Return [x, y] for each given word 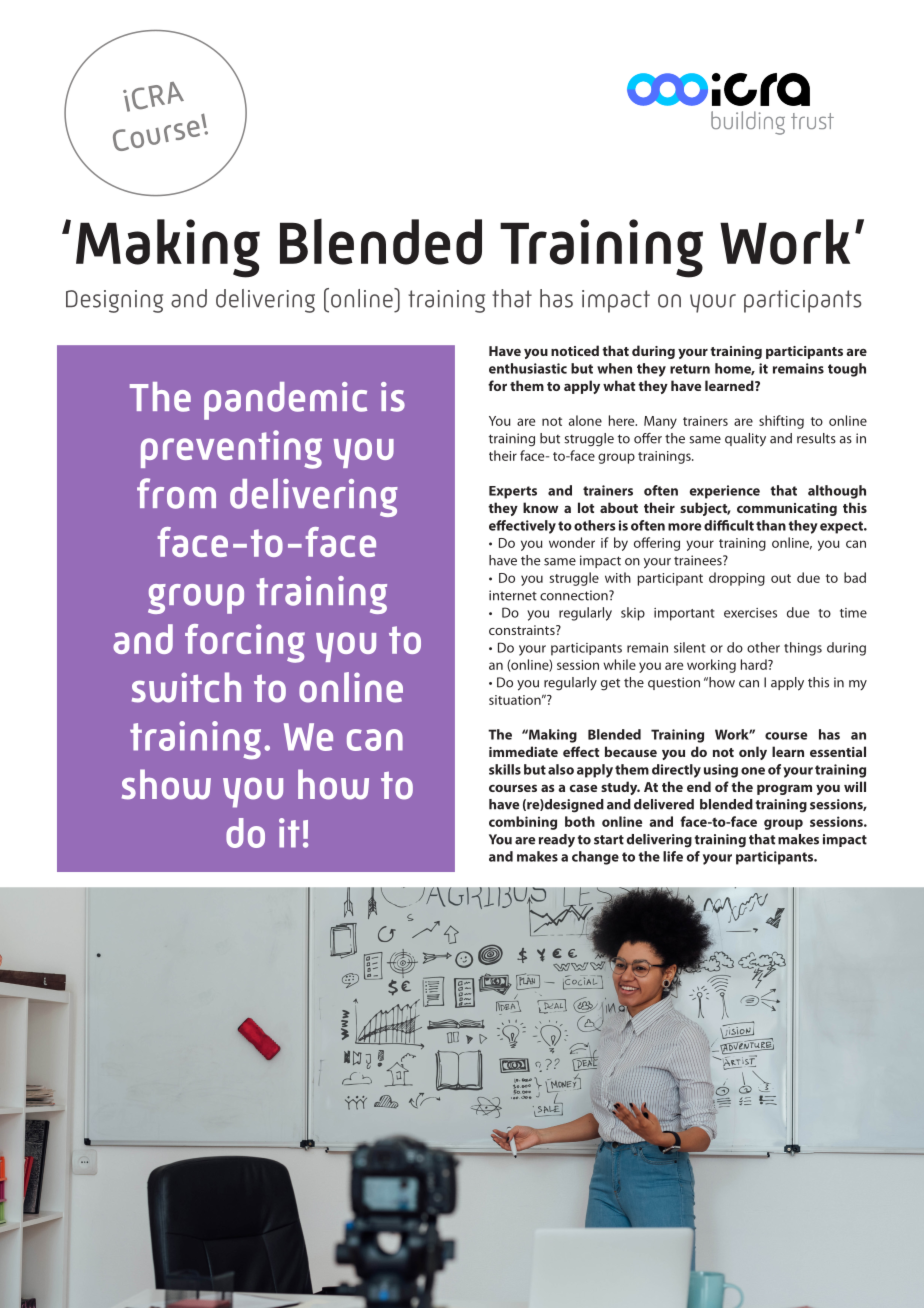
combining [523, 823]
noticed [575, 350]
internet [513, 595]
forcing [245, 643]
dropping [737, 579]
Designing [114, 301]
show [166, 784]
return [690, 369]
